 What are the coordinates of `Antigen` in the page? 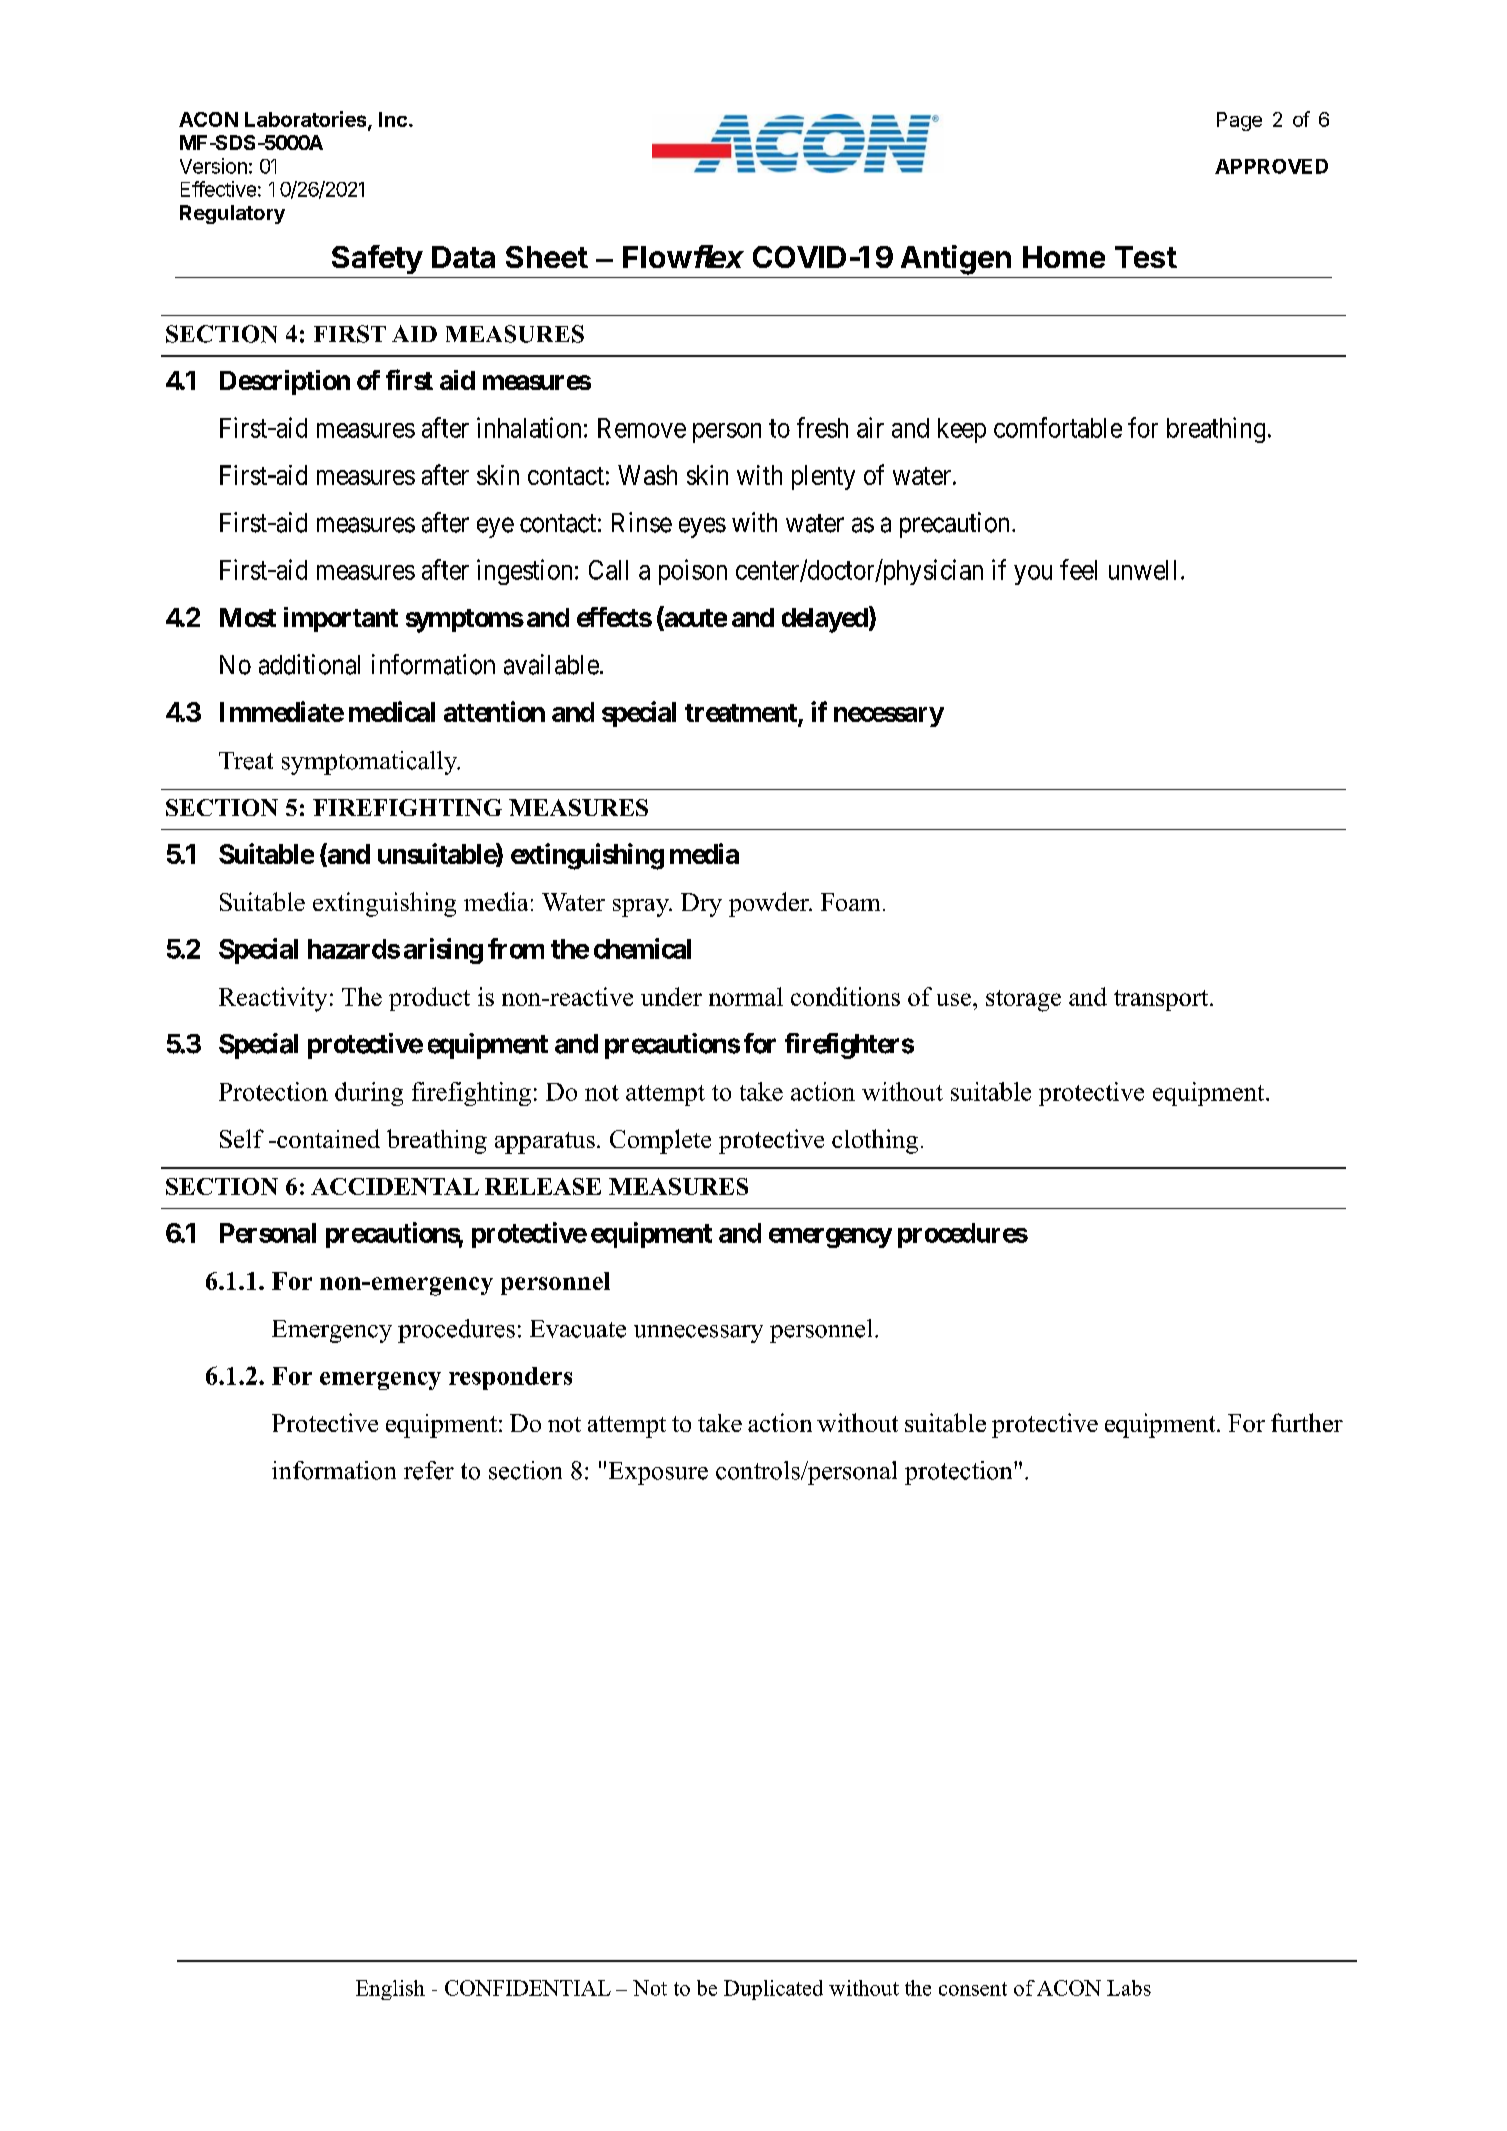 It's located at (956, 260).
